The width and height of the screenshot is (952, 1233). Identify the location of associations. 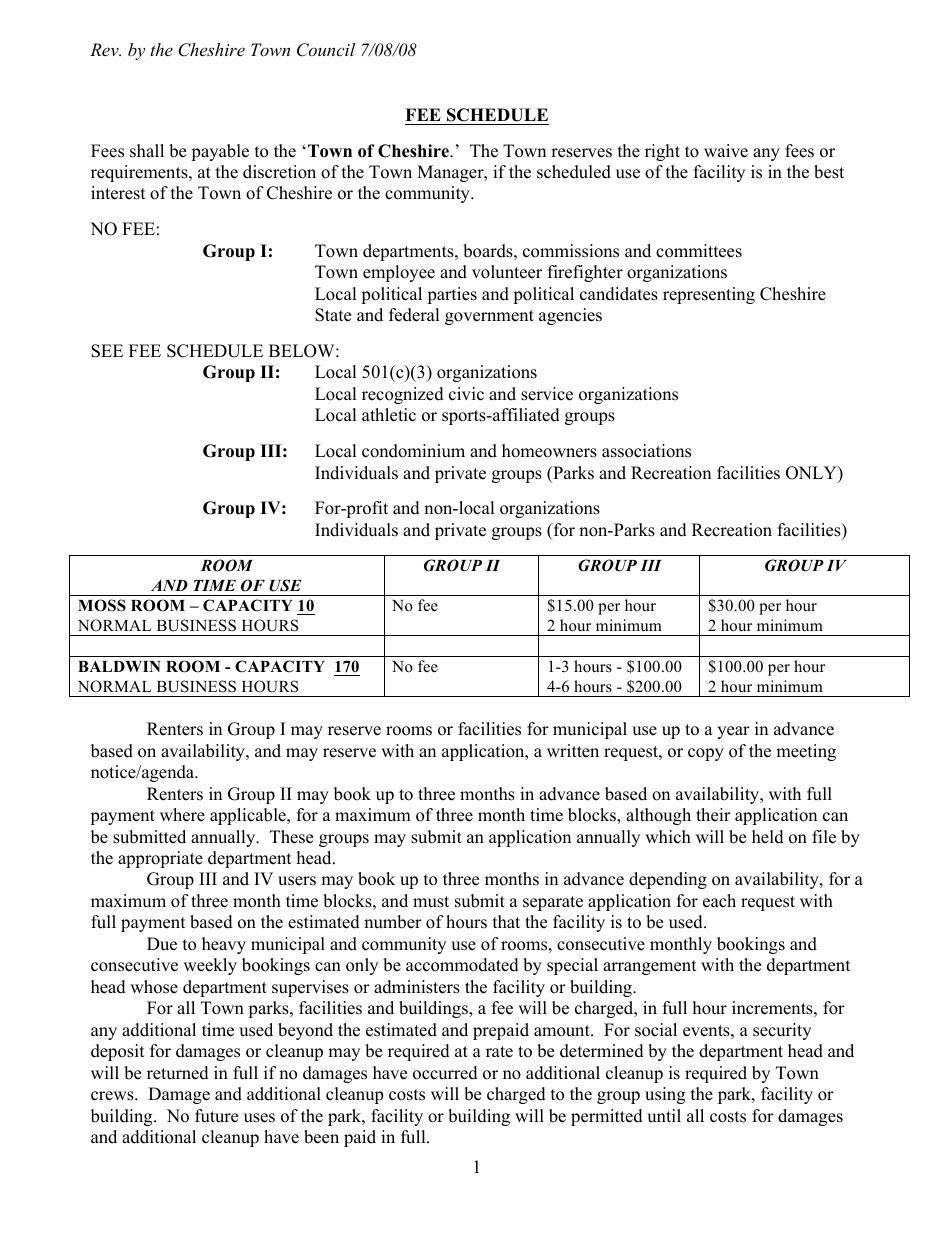
(646, 451).
